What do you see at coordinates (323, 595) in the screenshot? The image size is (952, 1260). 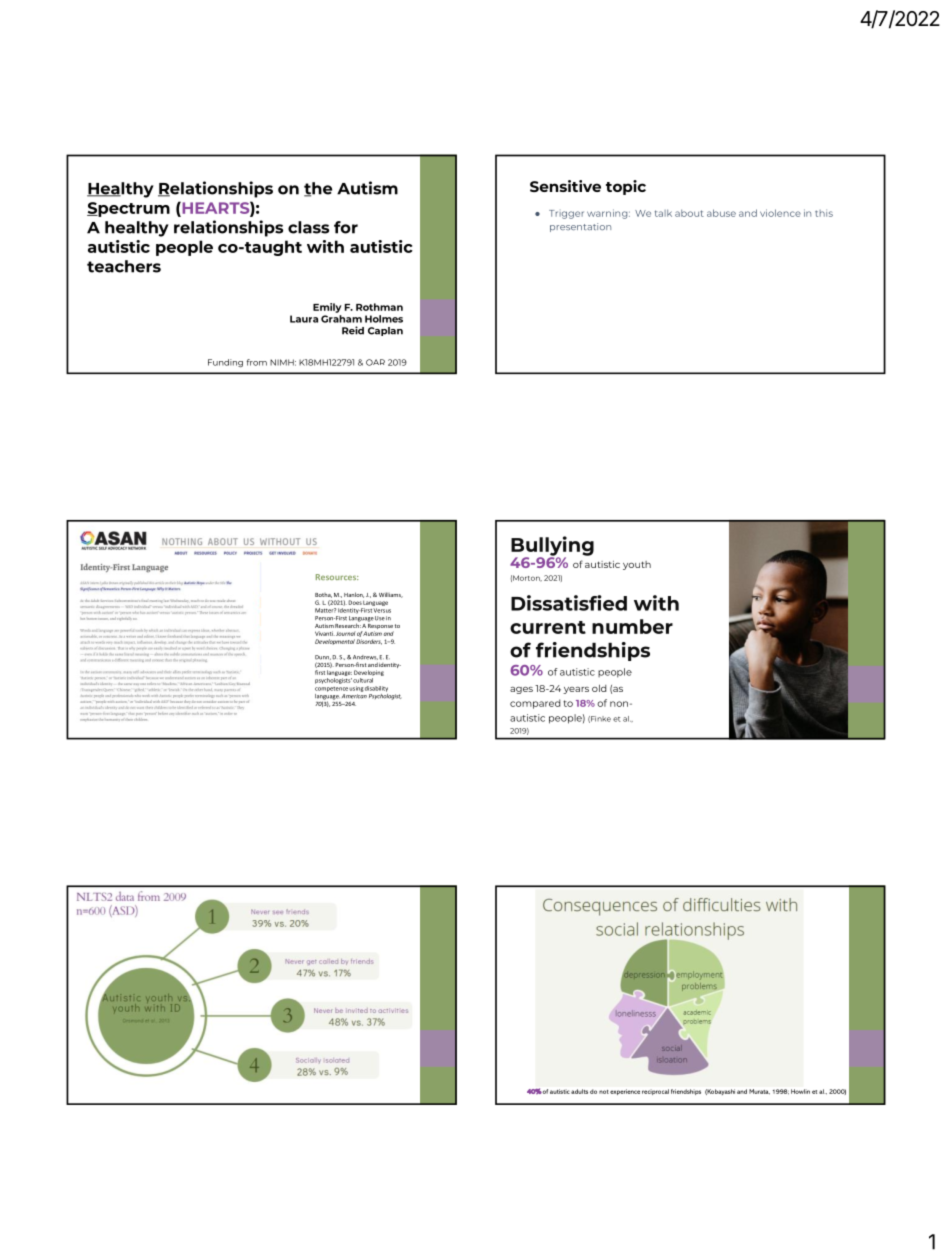 I see `Botha` at bounding box center [323, 595].
